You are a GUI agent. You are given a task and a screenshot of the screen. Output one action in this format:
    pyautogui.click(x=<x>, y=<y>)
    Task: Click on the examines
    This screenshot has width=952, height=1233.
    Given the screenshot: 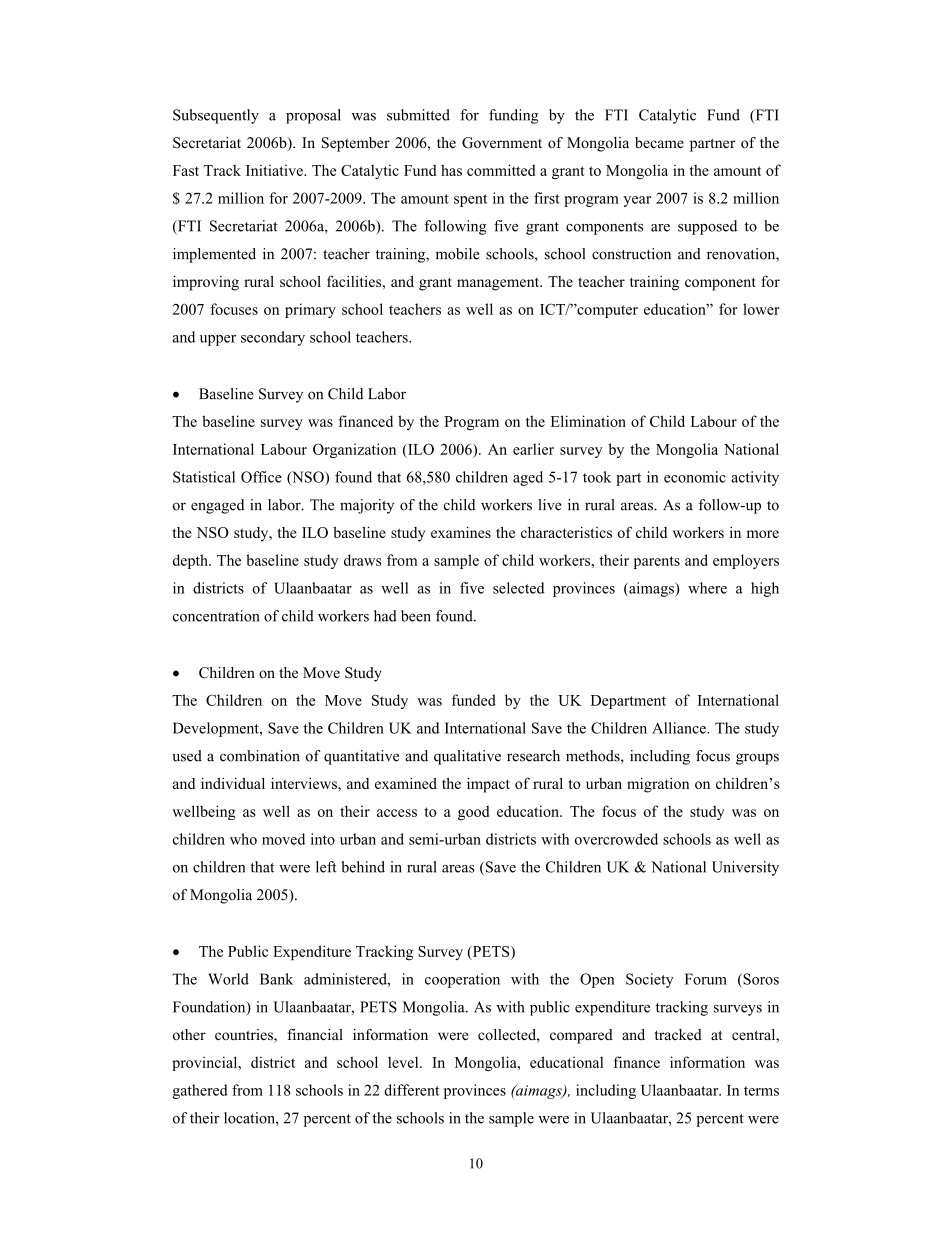 What is the action you would take?
    pyautogui.click(x=461, y=532)
